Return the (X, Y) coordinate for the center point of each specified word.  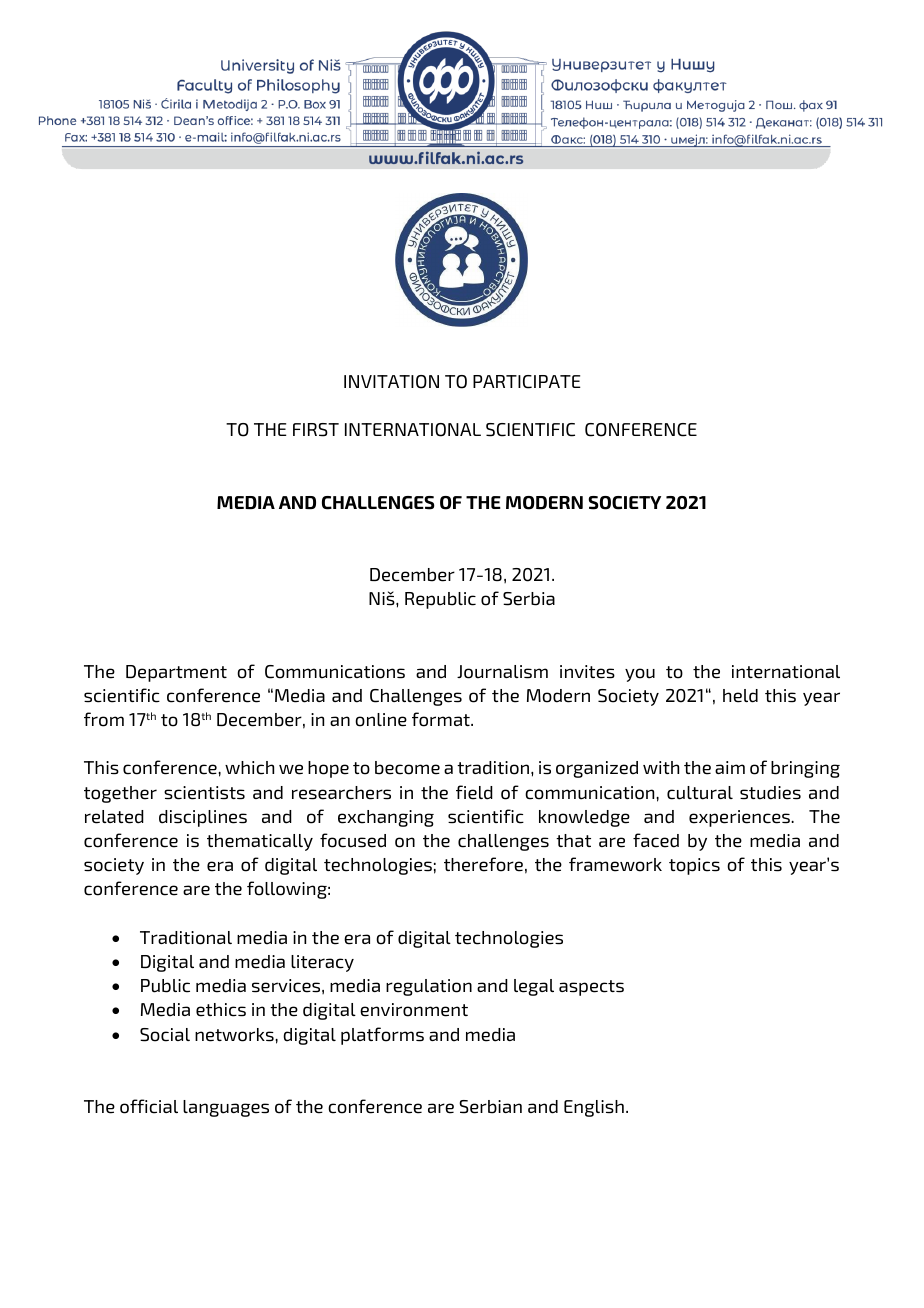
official (149, 1106)
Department (176, 673)
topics (694, 866)
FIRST (316, 430)
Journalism (502, 672)
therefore (483, 864)
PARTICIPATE (527, 382)
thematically (260, 842)
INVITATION (391, 382)
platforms (382, 1036)
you (640, 675)
